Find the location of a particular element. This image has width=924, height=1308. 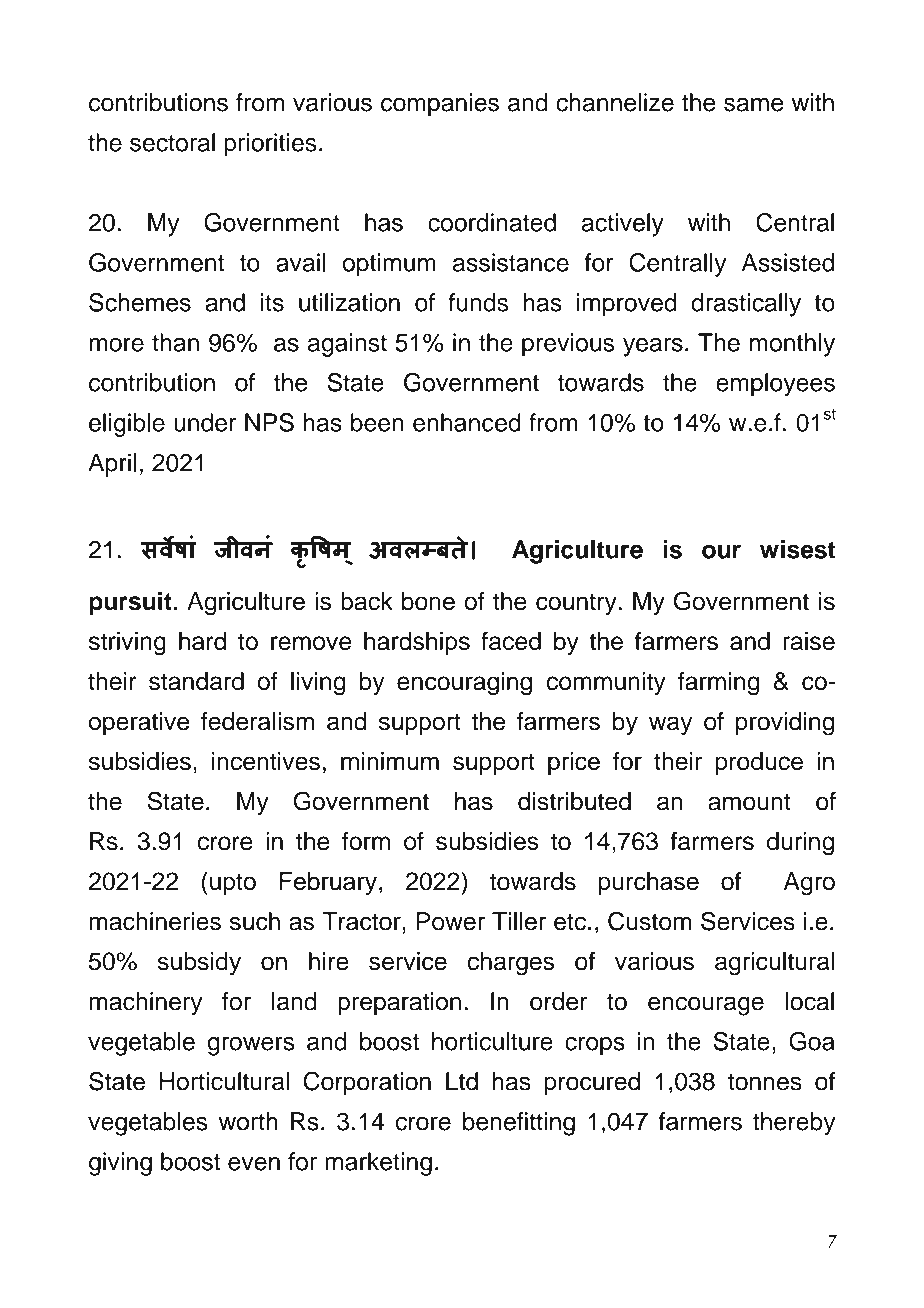

farming is located at coordinates (718, 684).
